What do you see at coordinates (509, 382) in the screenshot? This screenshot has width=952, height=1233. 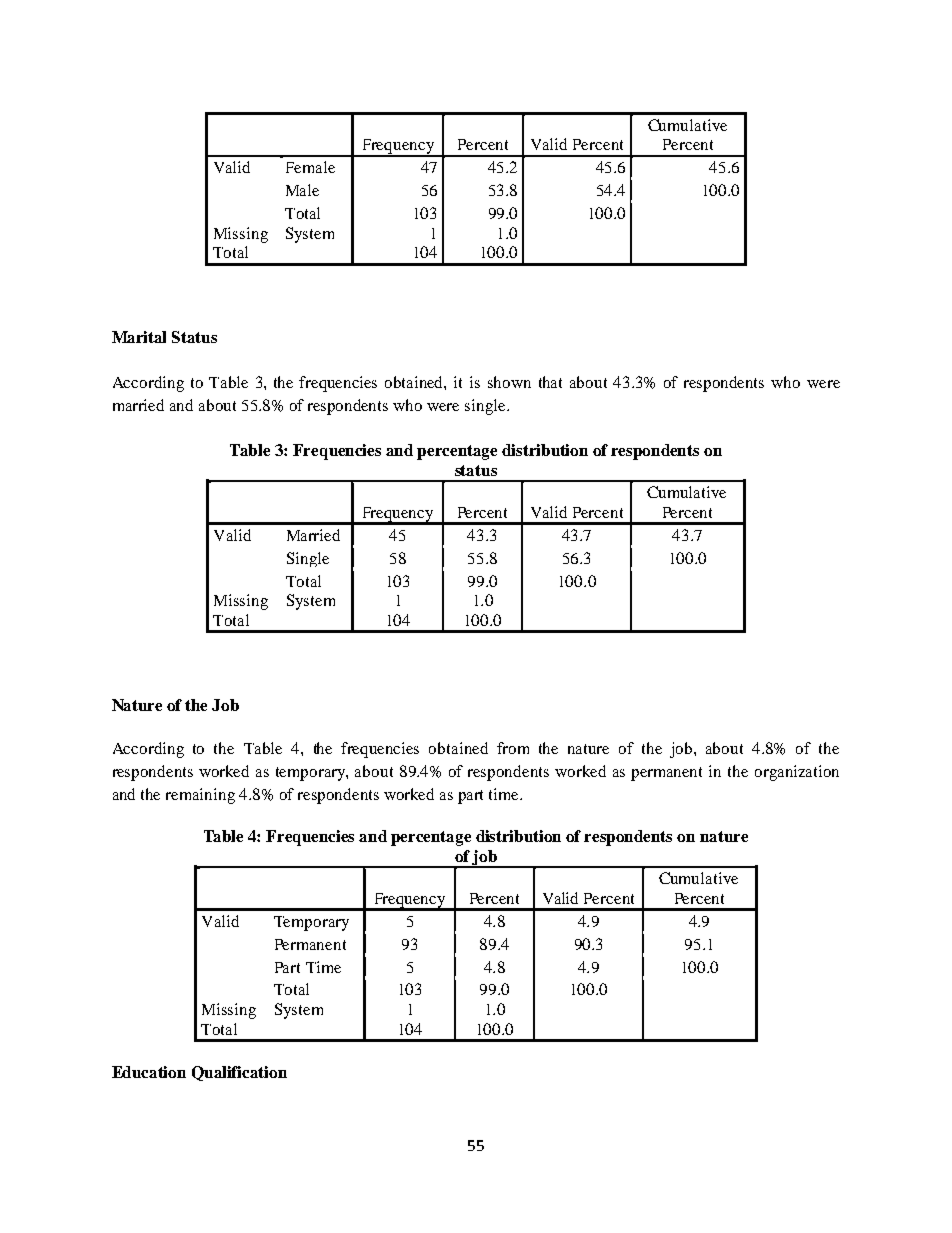 I see `shown` at bounding box center [509, 382].
